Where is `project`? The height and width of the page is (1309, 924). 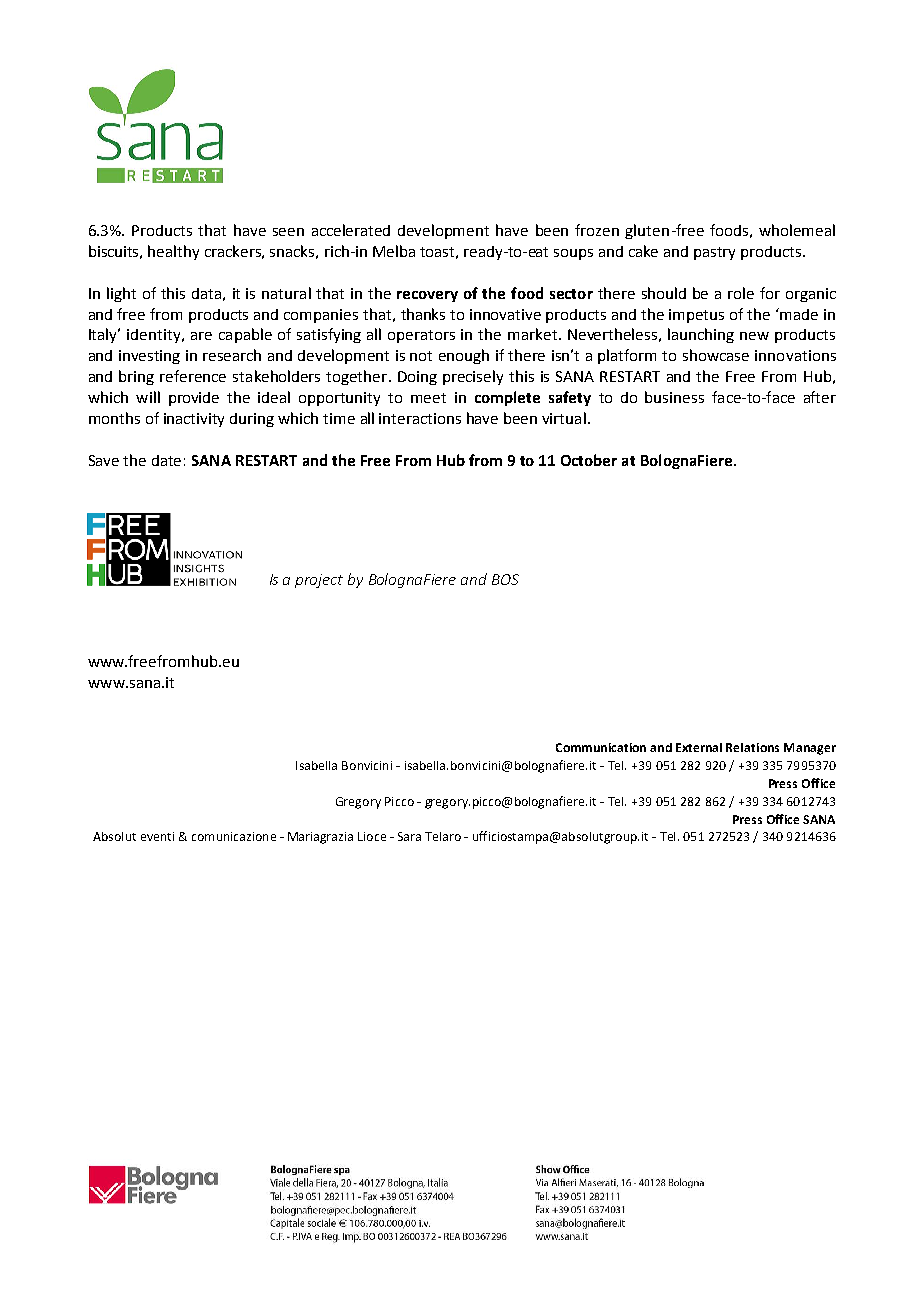 project is located at coordinates (319, 581).
